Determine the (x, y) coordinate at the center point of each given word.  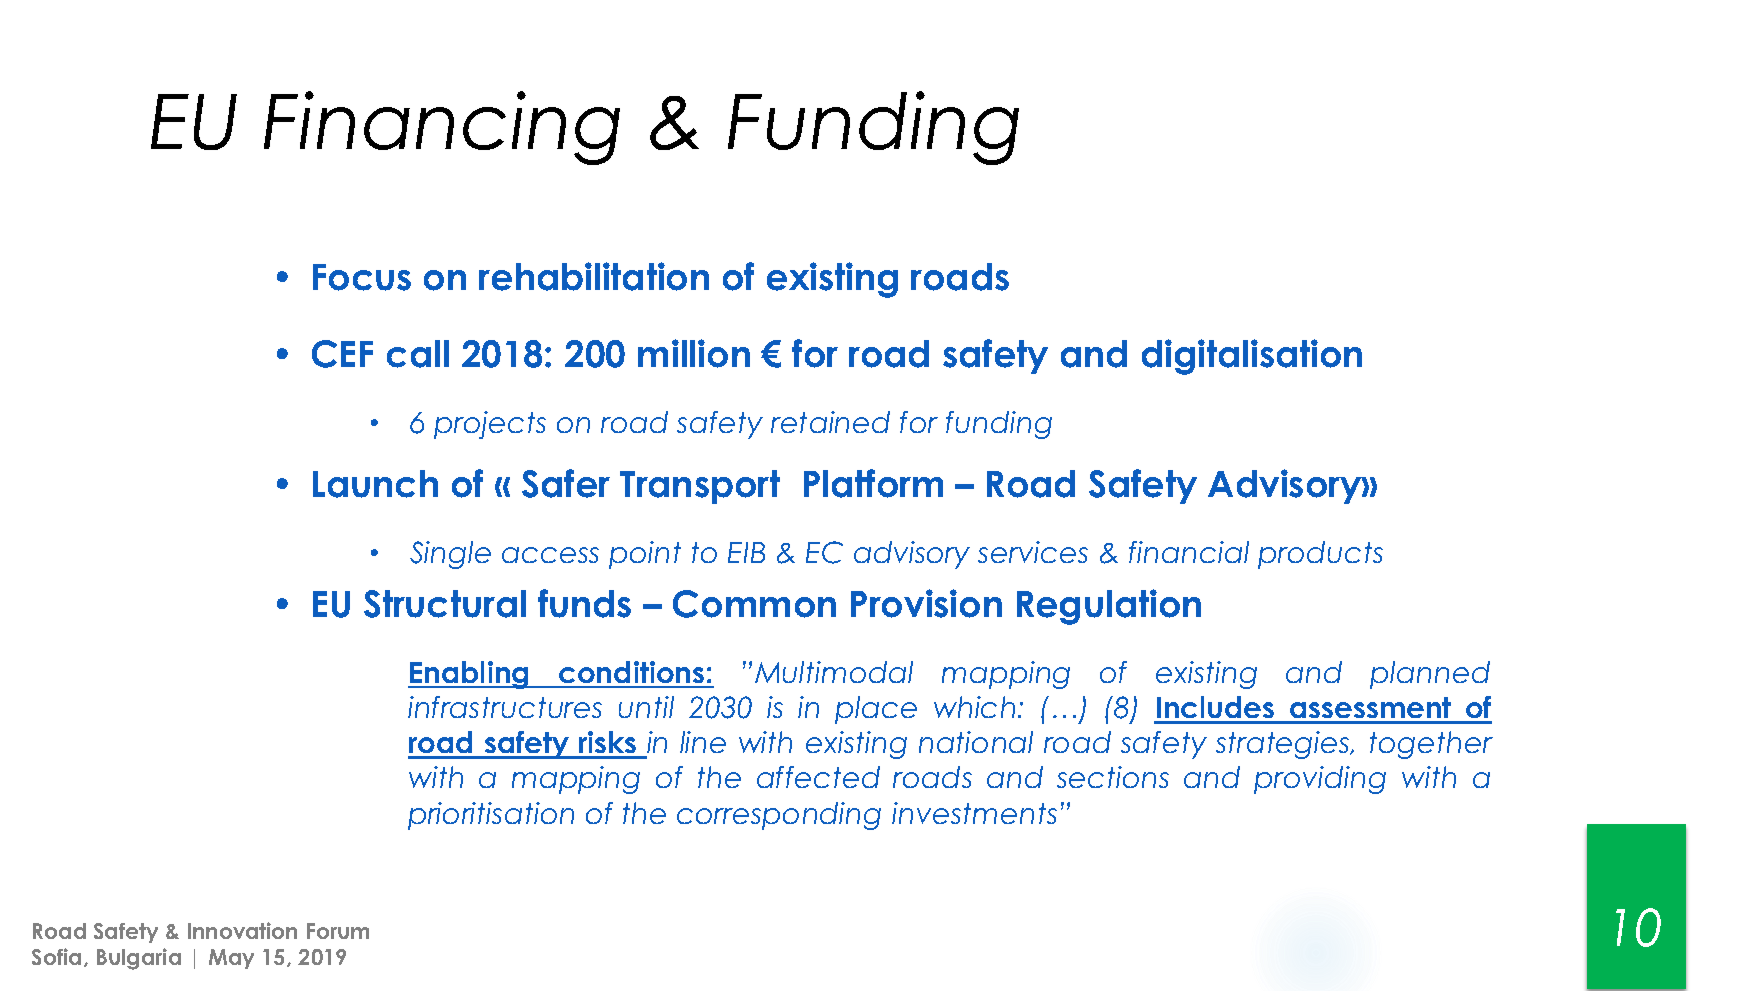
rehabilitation (594, 276)
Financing (442, 128)
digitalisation (1252, 357)
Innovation (242, 930)
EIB (746, 552)
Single (450, 555)
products (1320, 555)
